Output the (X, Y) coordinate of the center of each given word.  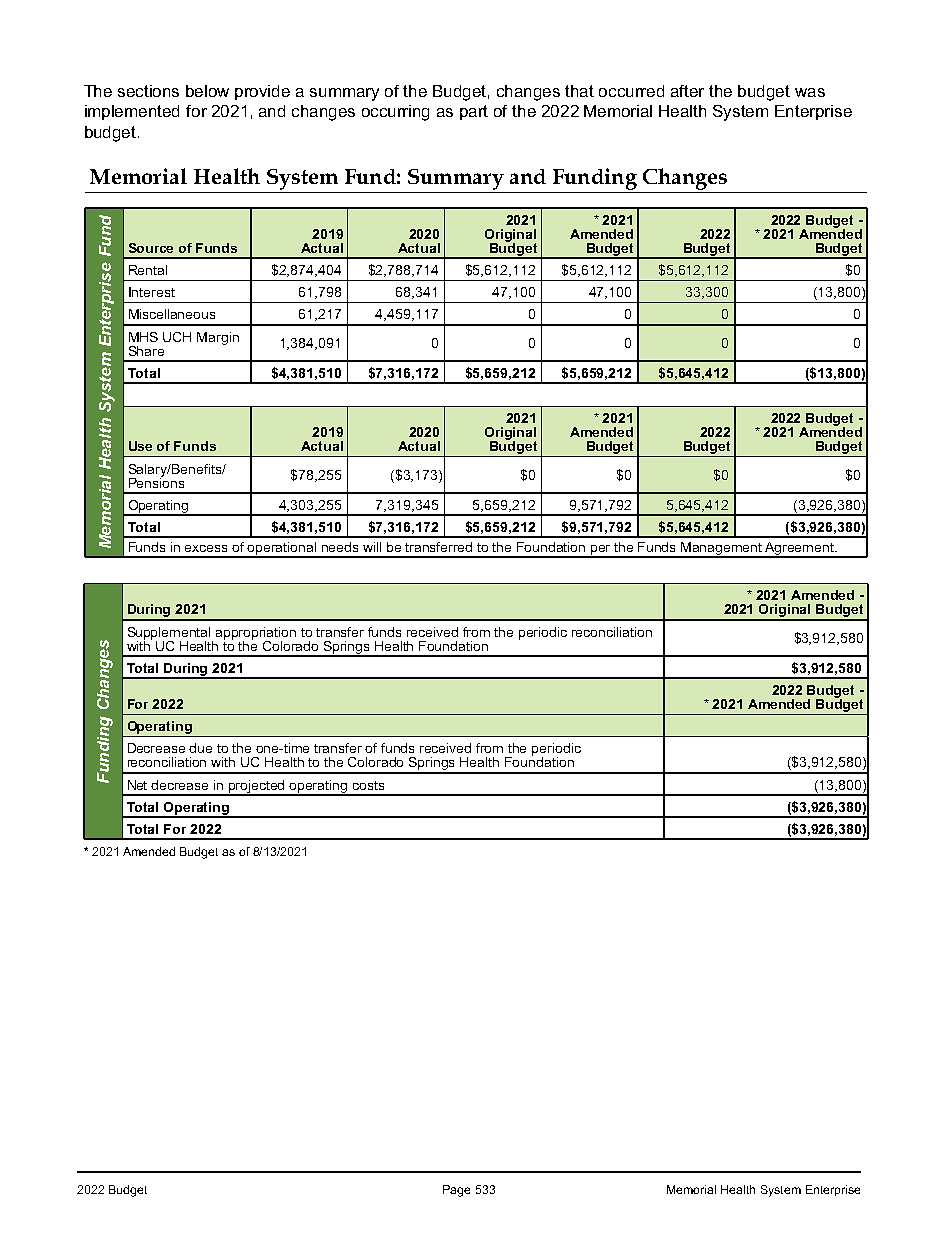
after (687, 91)
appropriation (256, 634)
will (372, 547)
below (207, 91)
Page (456, 1191)
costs (368, 785)
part (474, 112)
